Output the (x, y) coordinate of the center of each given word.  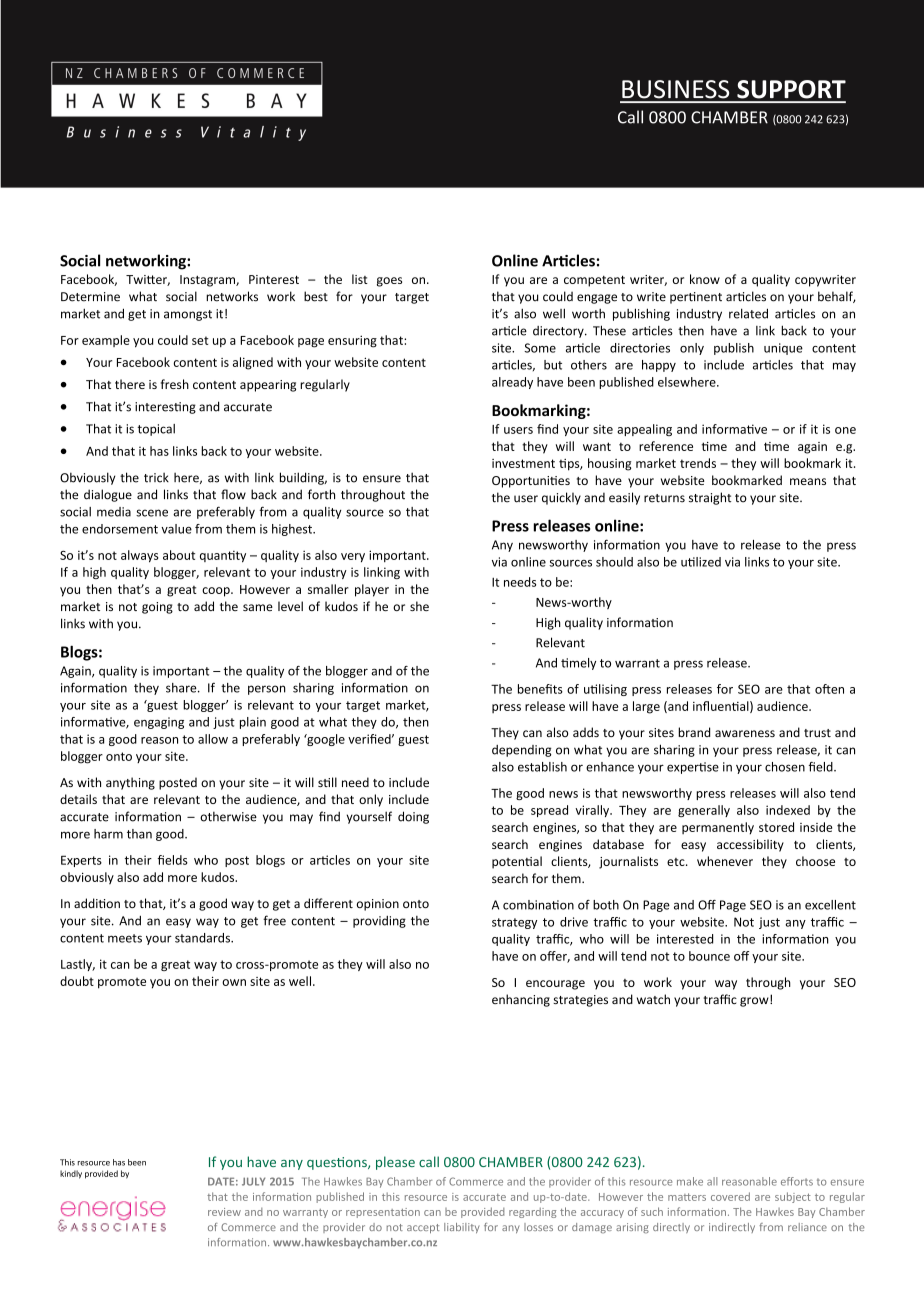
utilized (701, 562)
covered (730, 1196)
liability (462, 1228)
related (748, 313)
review (224, 1212)
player (372, 590)
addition (97, 903)
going (157, 608)
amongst (188, 315)
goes (389, 282)
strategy (514, 923)
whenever (725, 861)
